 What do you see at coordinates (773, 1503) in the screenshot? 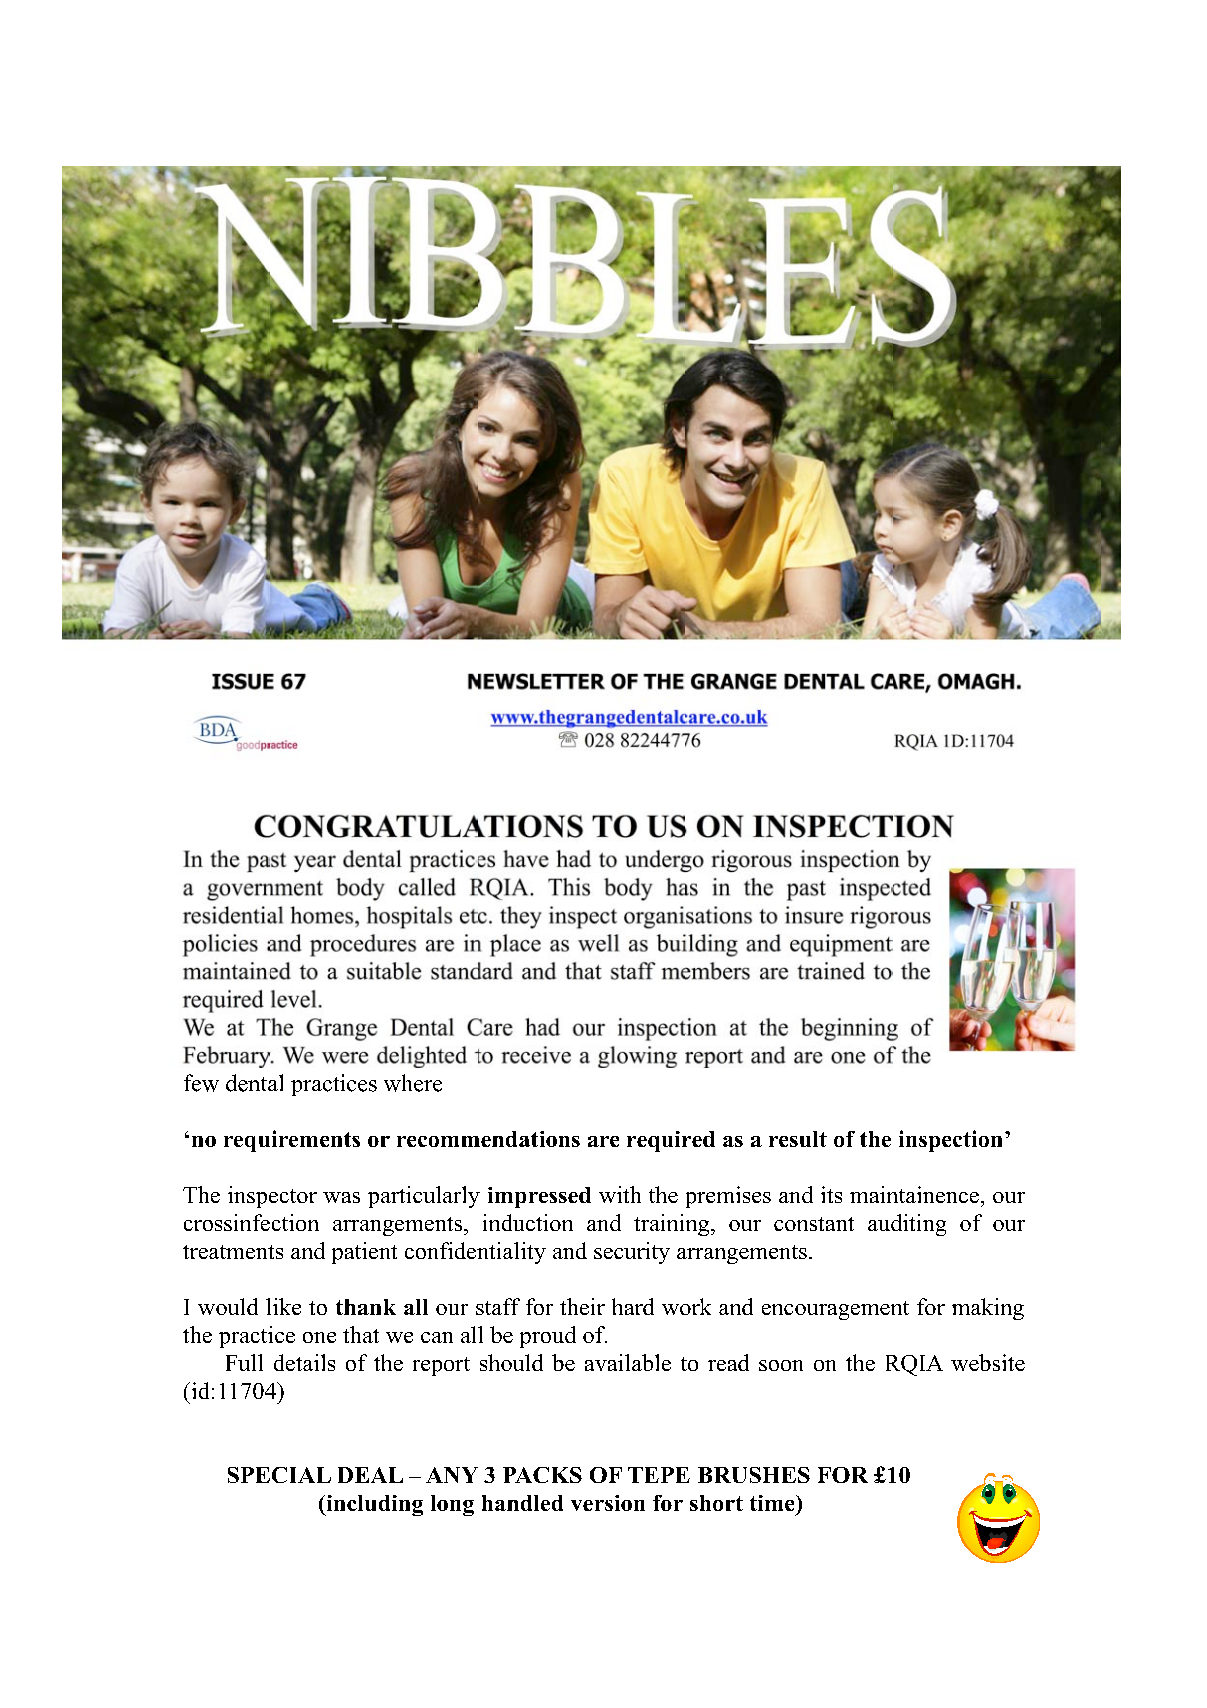
I see `time` at bounding box center [773, 1503].
